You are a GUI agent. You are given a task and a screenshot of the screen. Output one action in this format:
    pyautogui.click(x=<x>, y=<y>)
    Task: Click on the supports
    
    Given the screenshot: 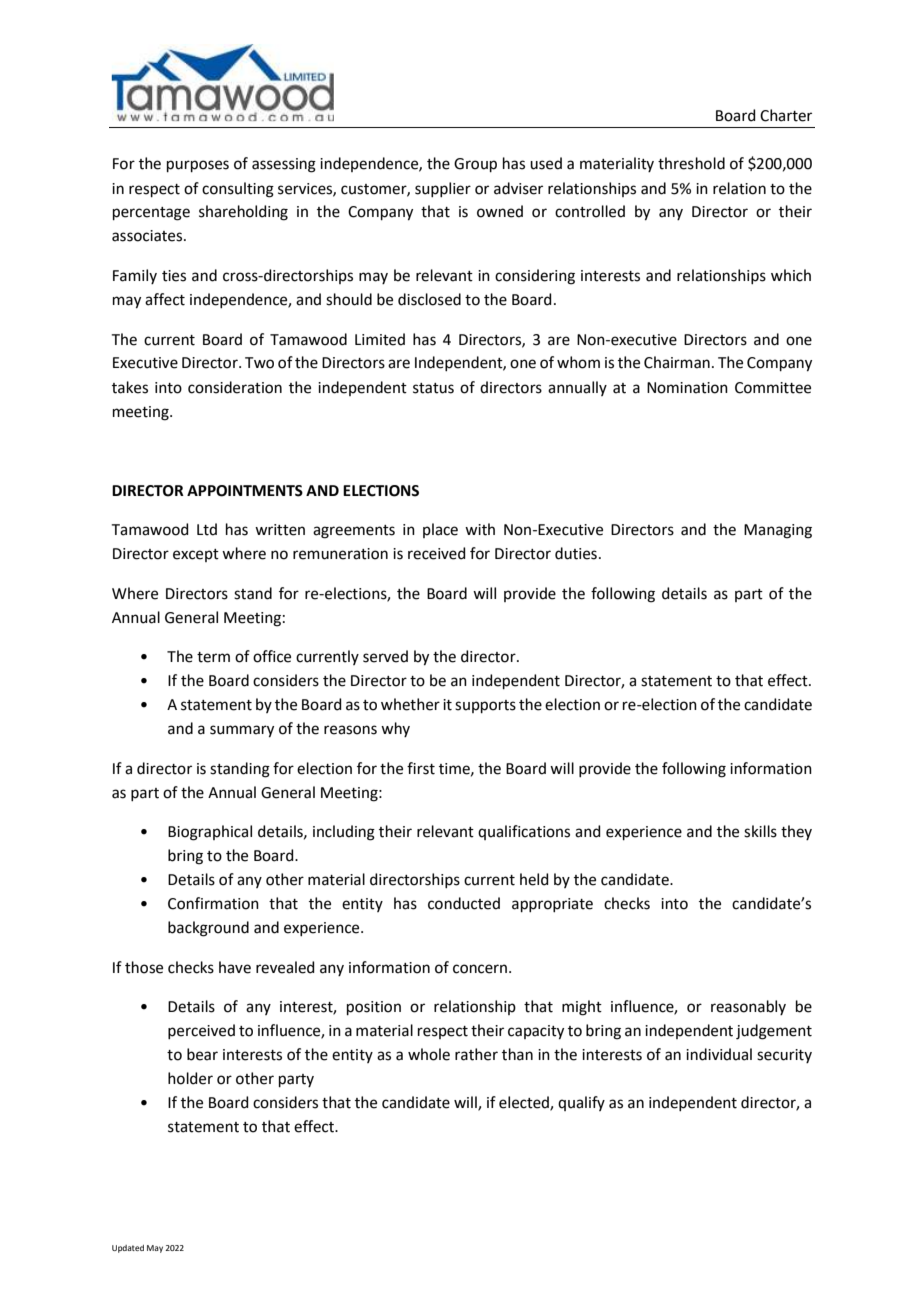 What is the action you would take?
    pyautogui.click(x=485, y=706)
